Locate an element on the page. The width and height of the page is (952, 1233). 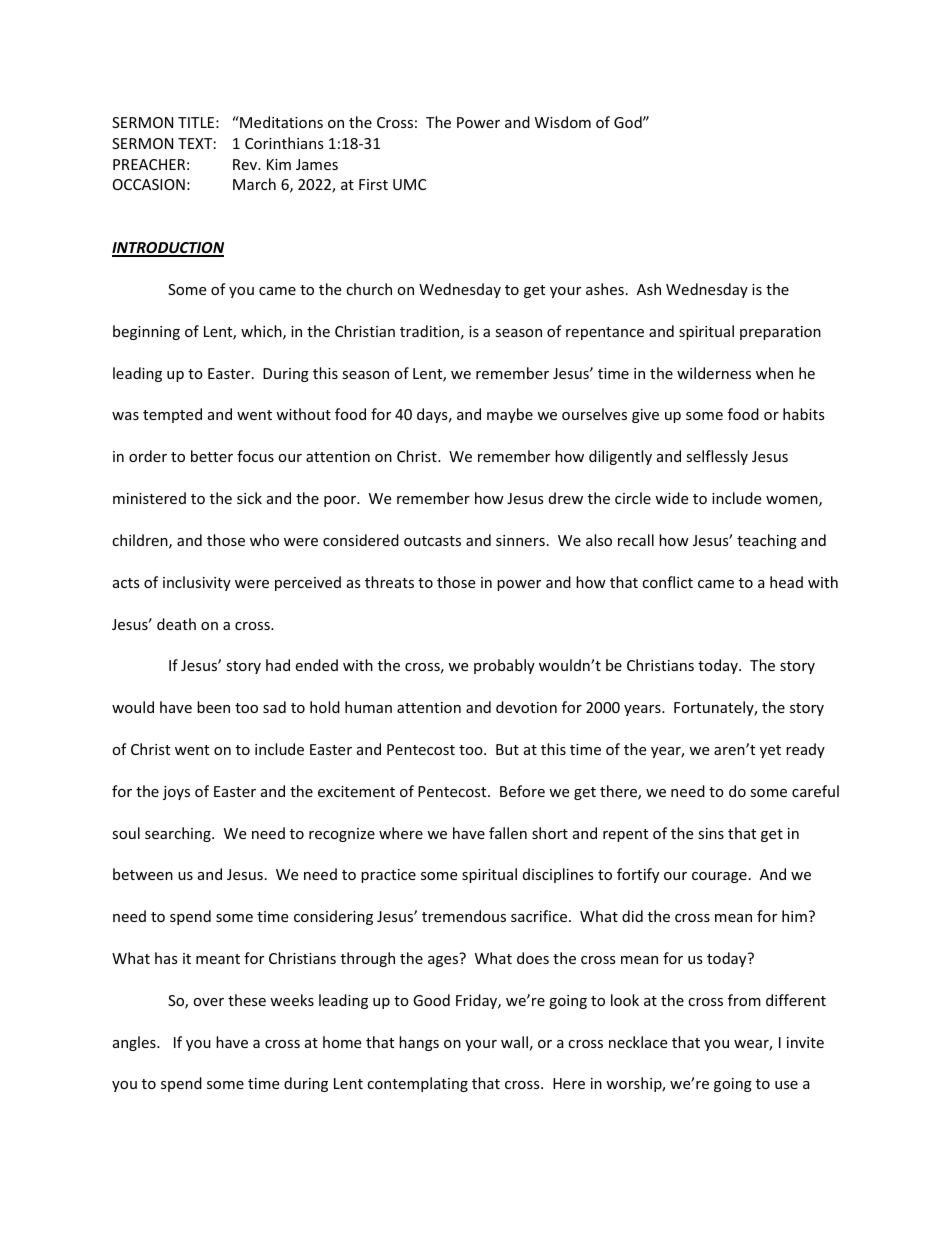
UMC is located at coordinates (409, 184).
